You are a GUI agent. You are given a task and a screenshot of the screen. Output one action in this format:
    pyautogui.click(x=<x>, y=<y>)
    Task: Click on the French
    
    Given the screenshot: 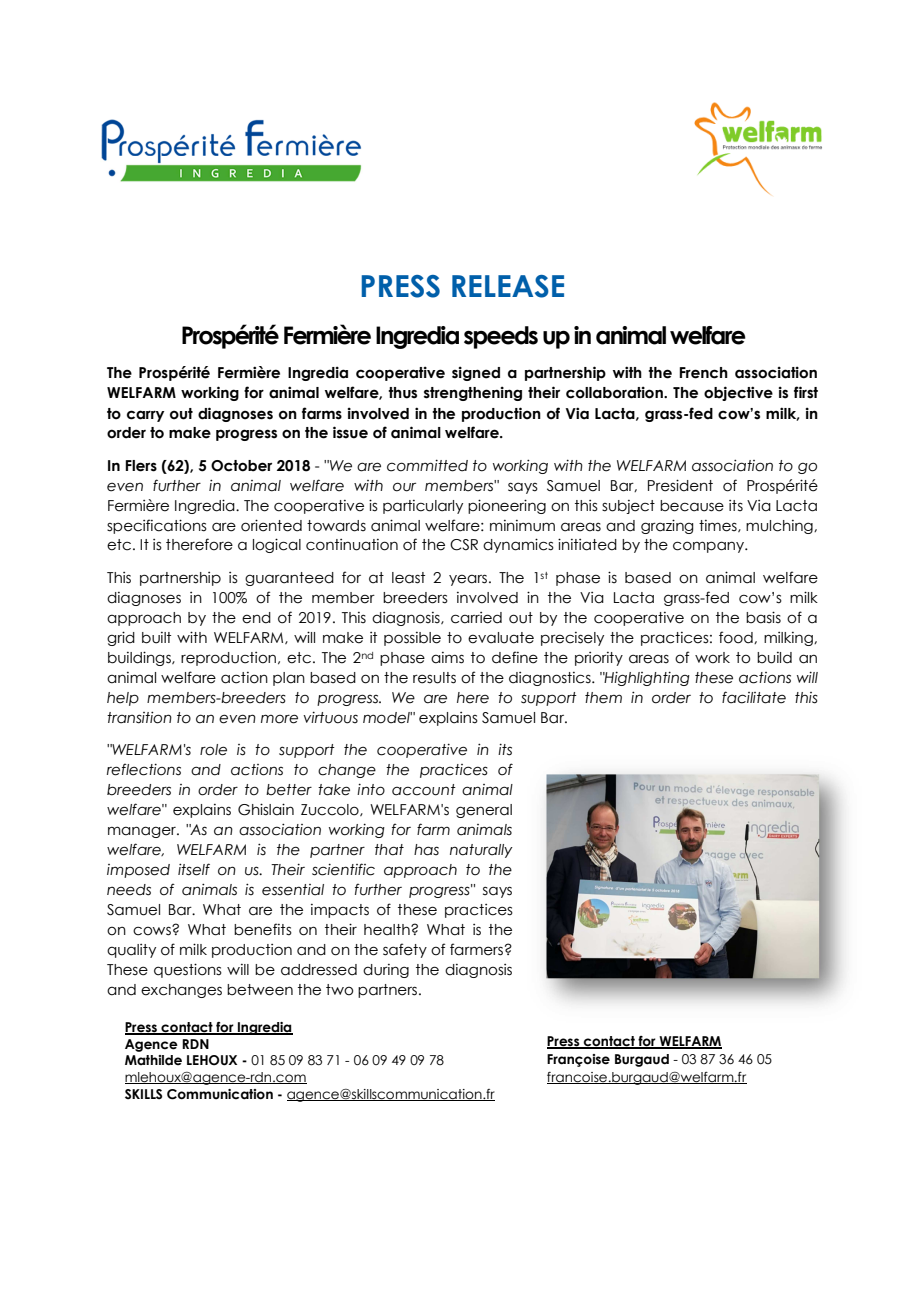 What is the action you would take?
    pyautogui.click(x=703, y=373)
